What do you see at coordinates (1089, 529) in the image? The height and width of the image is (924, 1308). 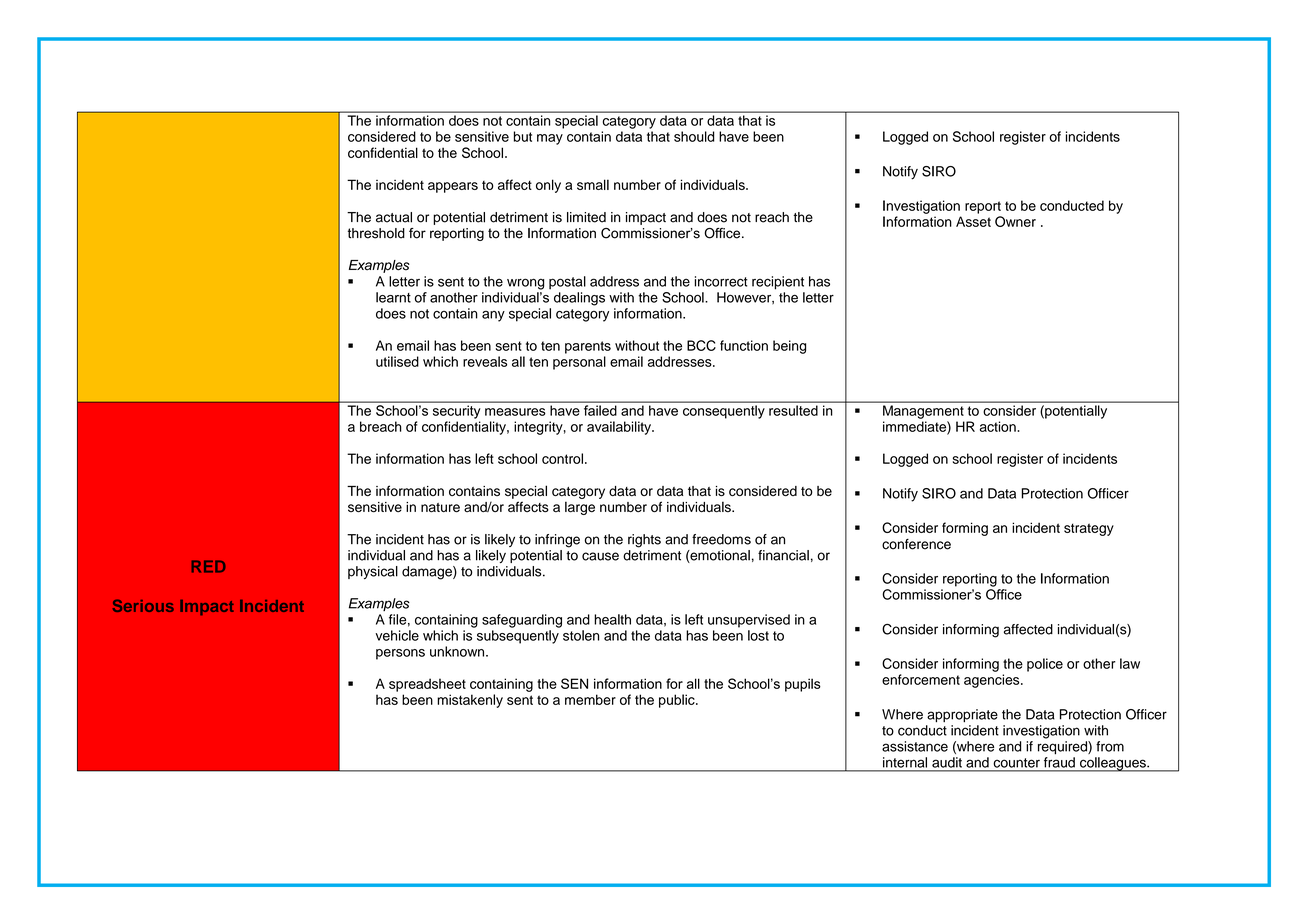 I see `strategy` at bounding box center [1089, 529].
